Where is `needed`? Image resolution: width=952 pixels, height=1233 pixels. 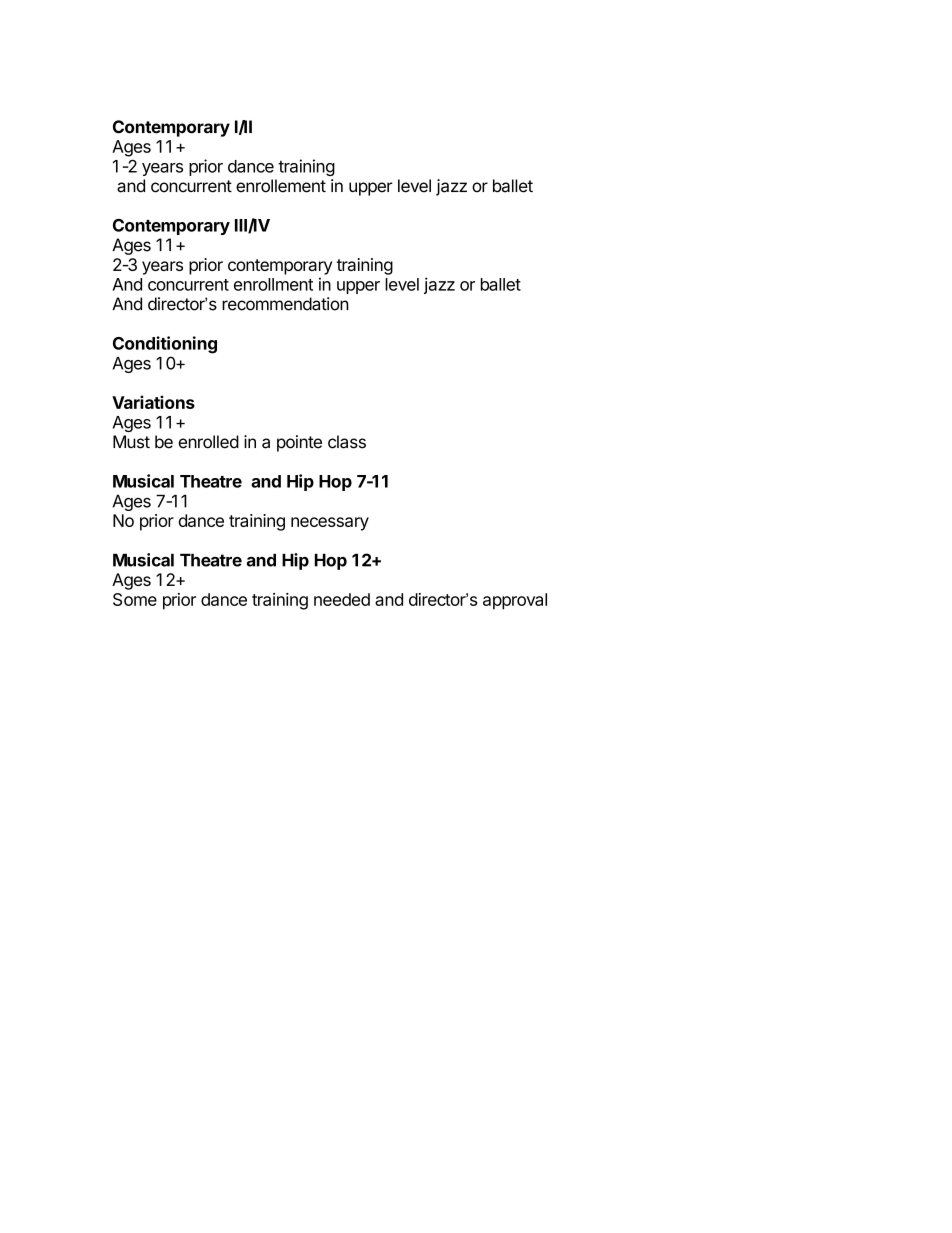 needed is located at coordinates (342, 599).
